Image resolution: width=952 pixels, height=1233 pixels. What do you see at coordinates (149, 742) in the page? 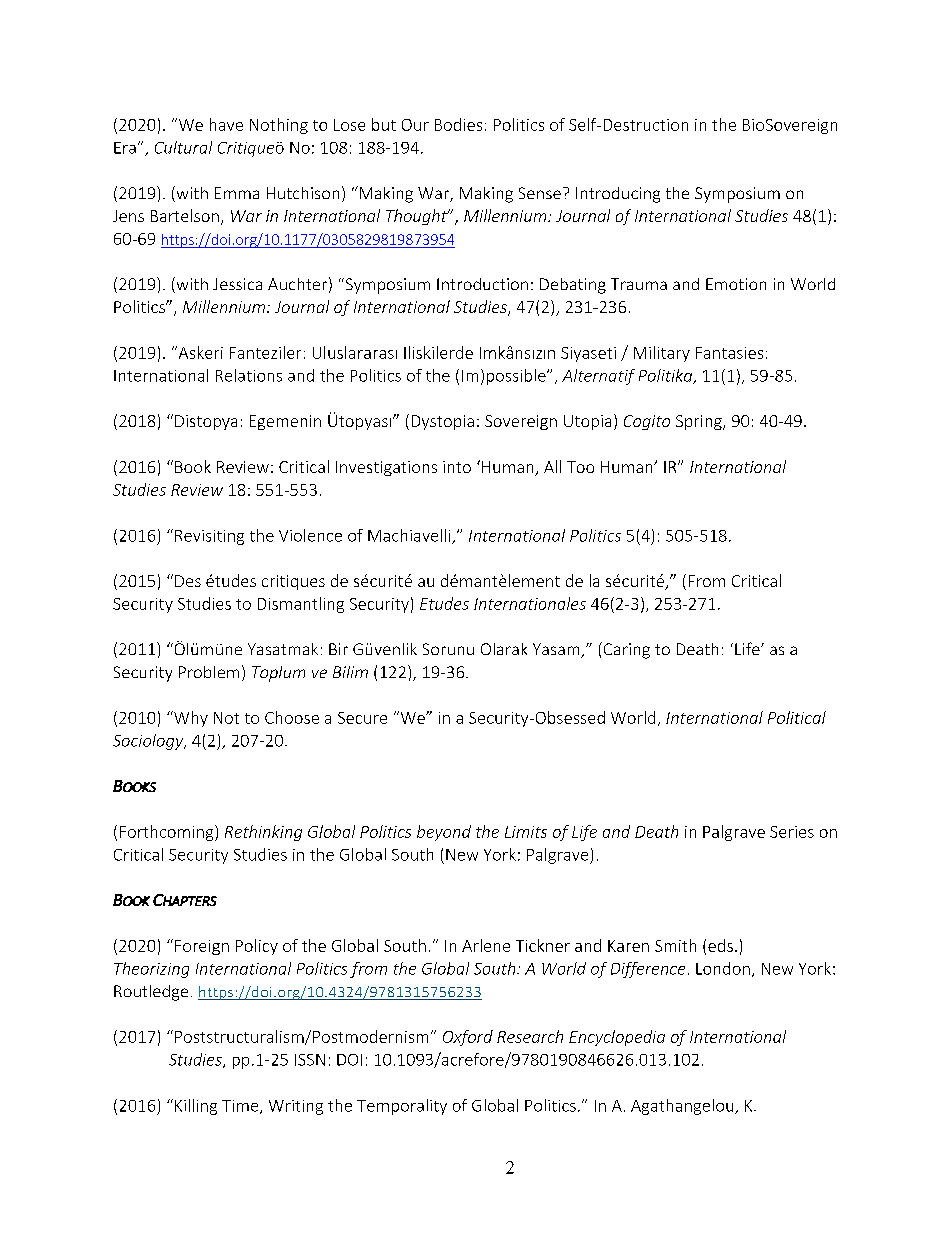
I see `Sociology` at bounding box center [149, 742].
